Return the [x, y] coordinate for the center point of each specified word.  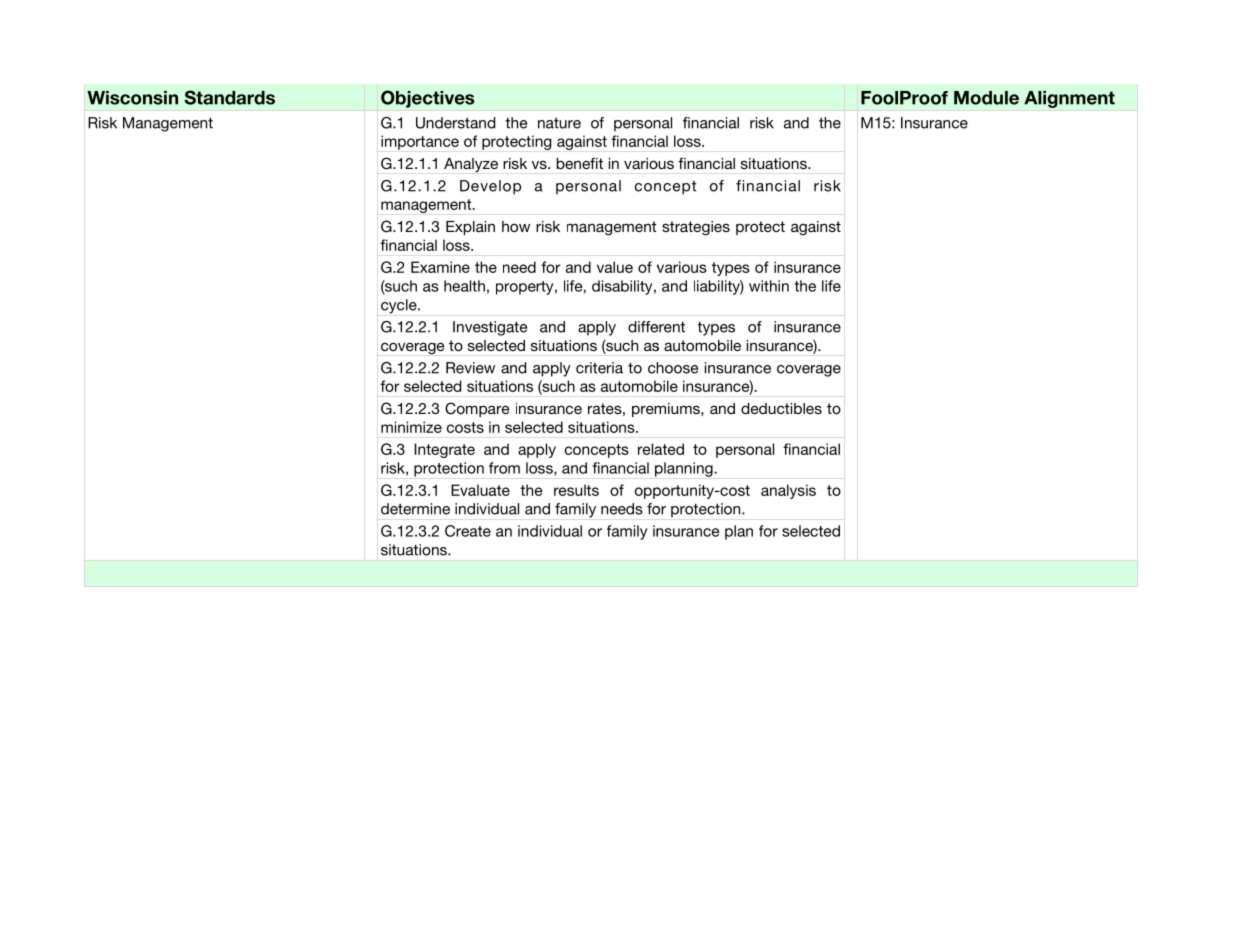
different [656, 327]
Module [986, 98]
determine [415, 509]
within [769, 286]
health [464, 286]
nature [559, 123]
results [576, 490]
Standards [229, 97]
